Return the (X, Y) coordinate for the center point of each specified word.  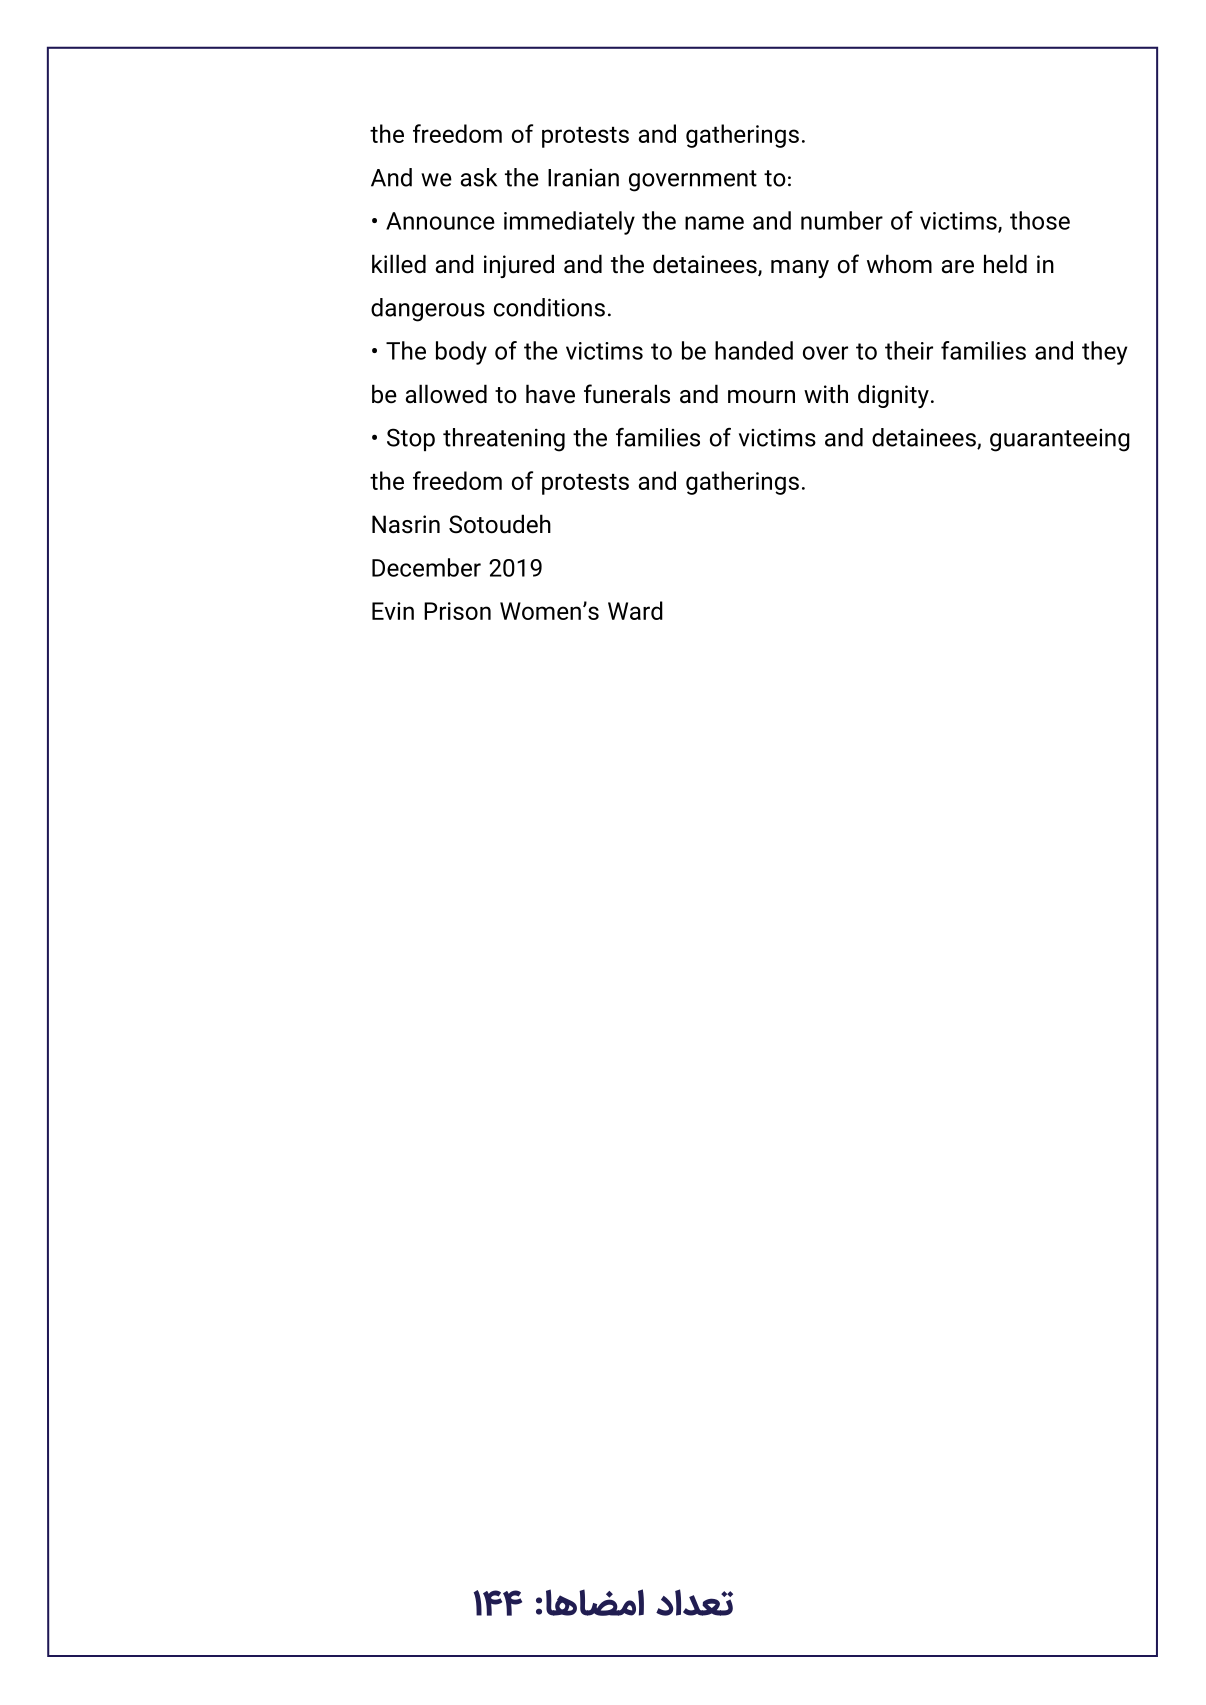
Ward (635, 610)
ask (479, 177)
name (714, 223)
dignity (893, 396)
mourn (761, 397)
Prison (457, 611)
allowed (446, 394)
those (1040, 220)
